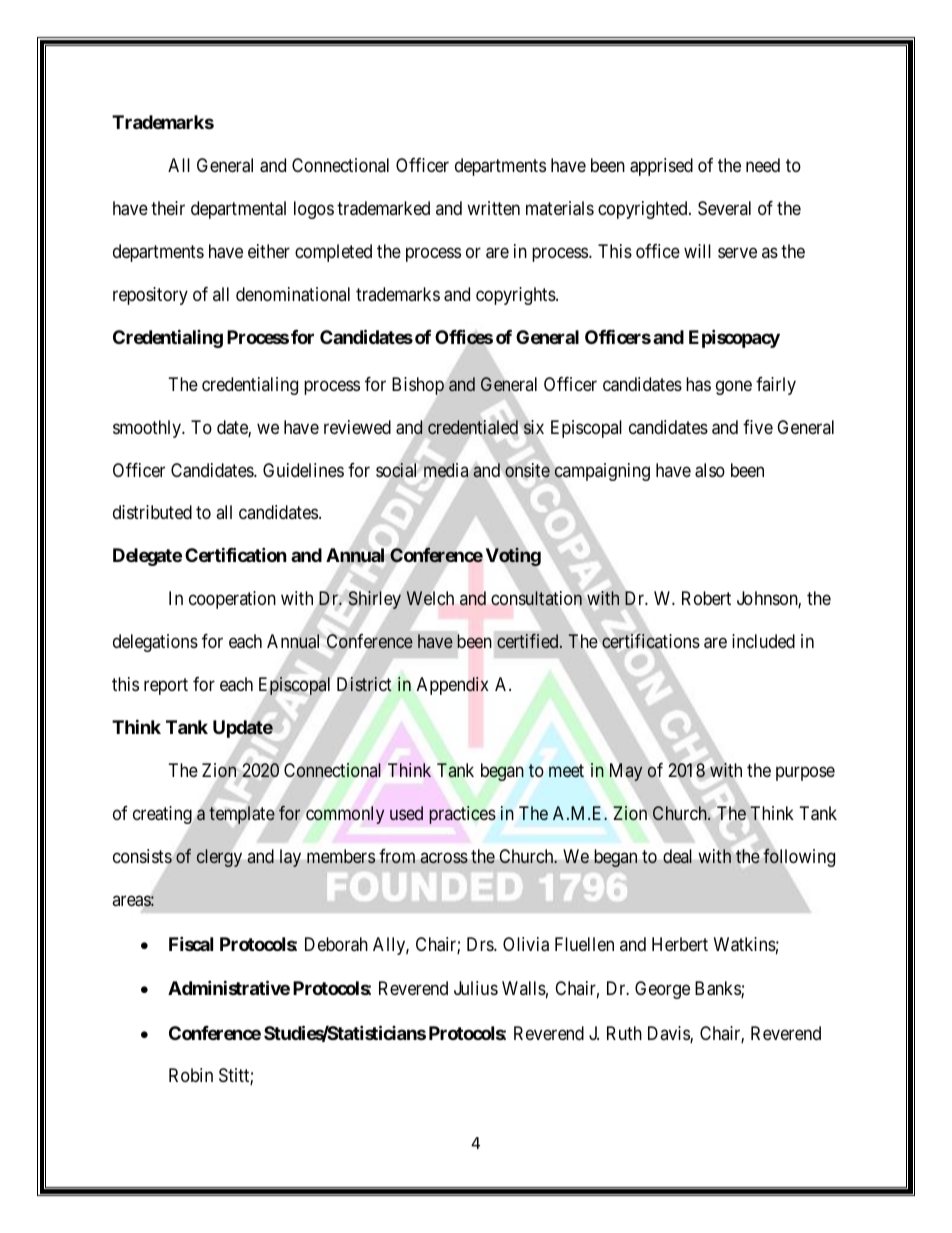  Describe the element at coordinates (446, 470) in the screenshot. I see `media` at that location.
